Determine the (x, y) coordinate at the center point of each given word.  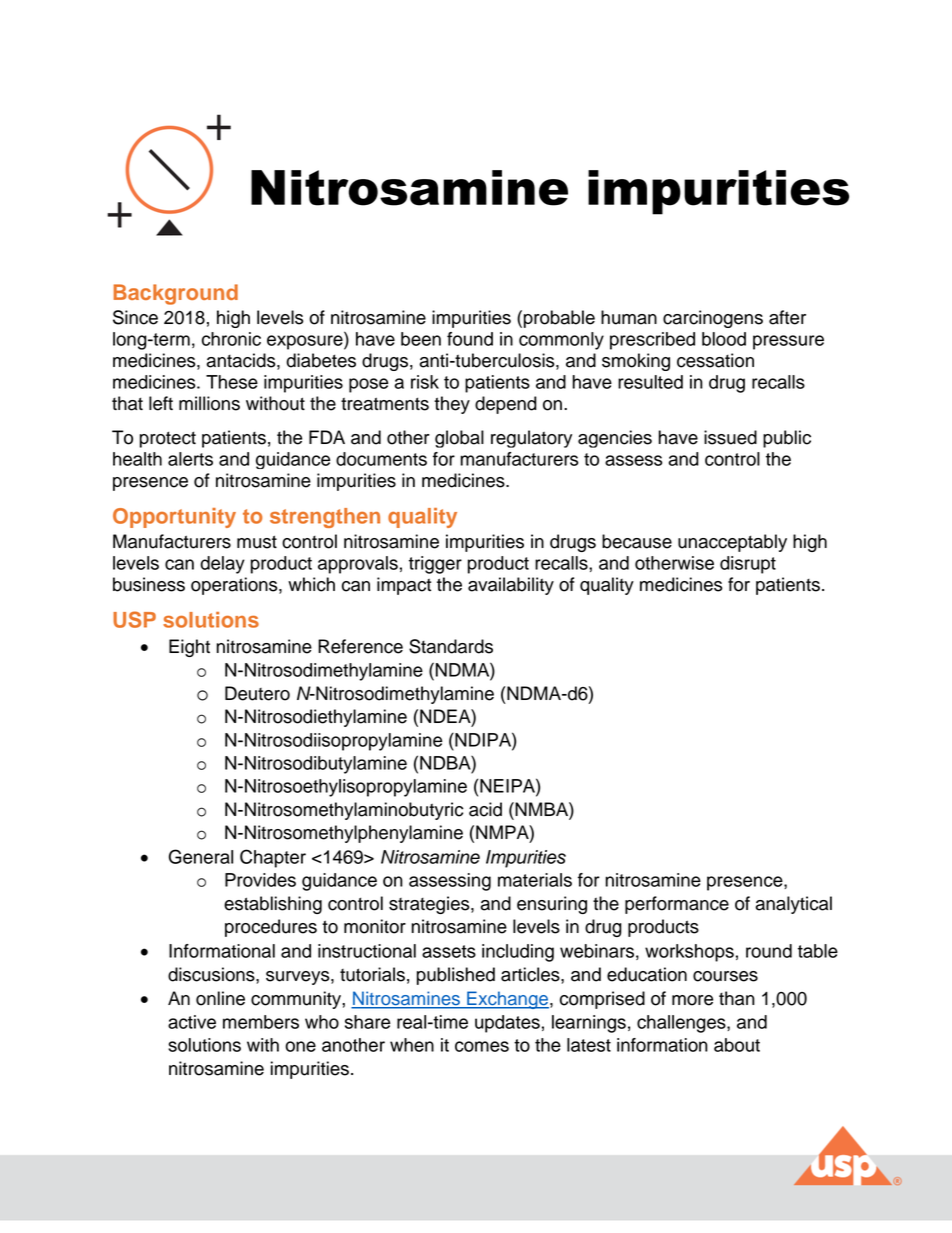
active (192, 1022)
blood (724, 339)
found (470, 339)
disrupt (748, 565)
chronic (231, 339)
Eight (189, 648)
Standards (451, 646)
